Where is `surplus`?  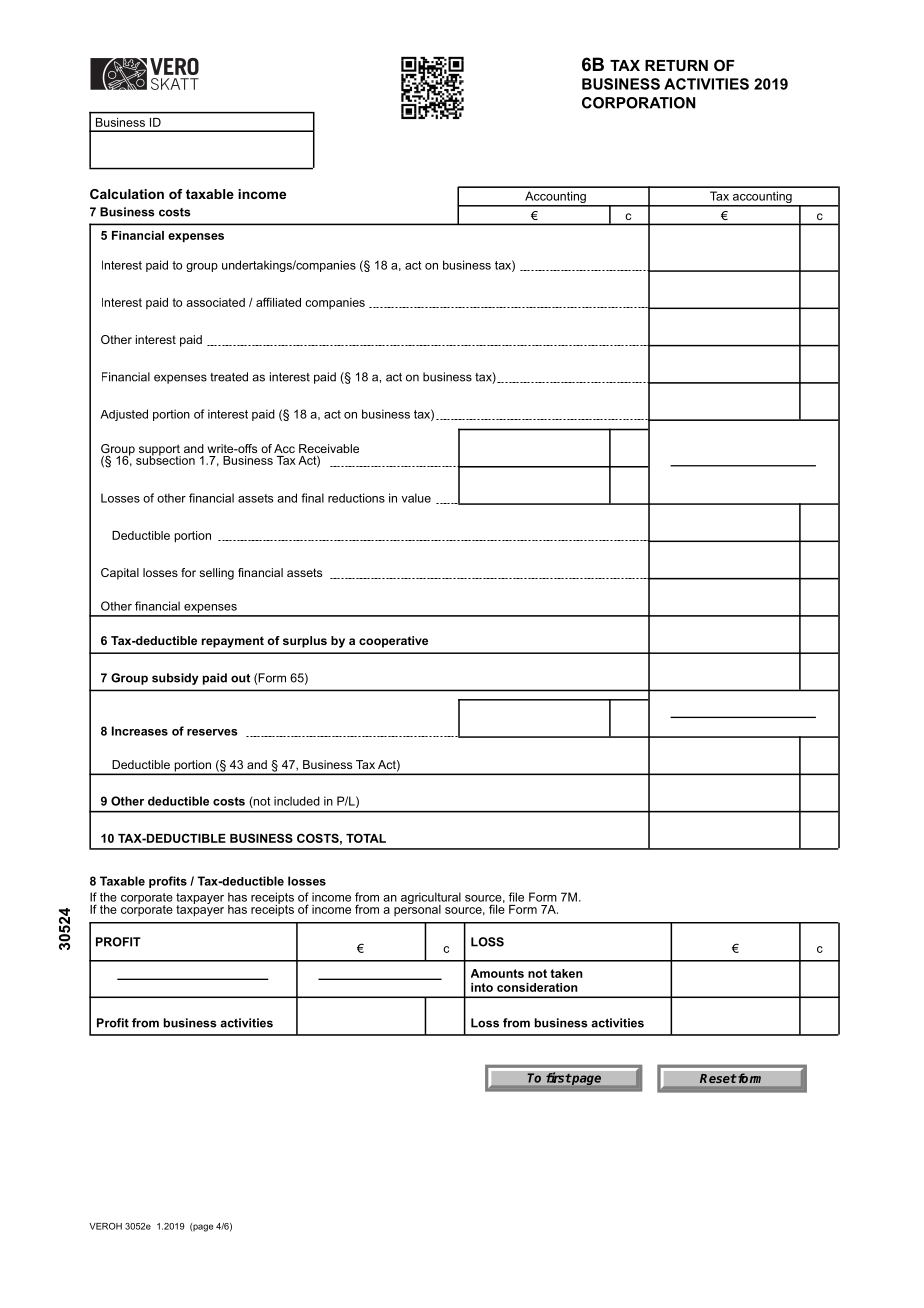
surplus is located at coordinates (305, 642).
